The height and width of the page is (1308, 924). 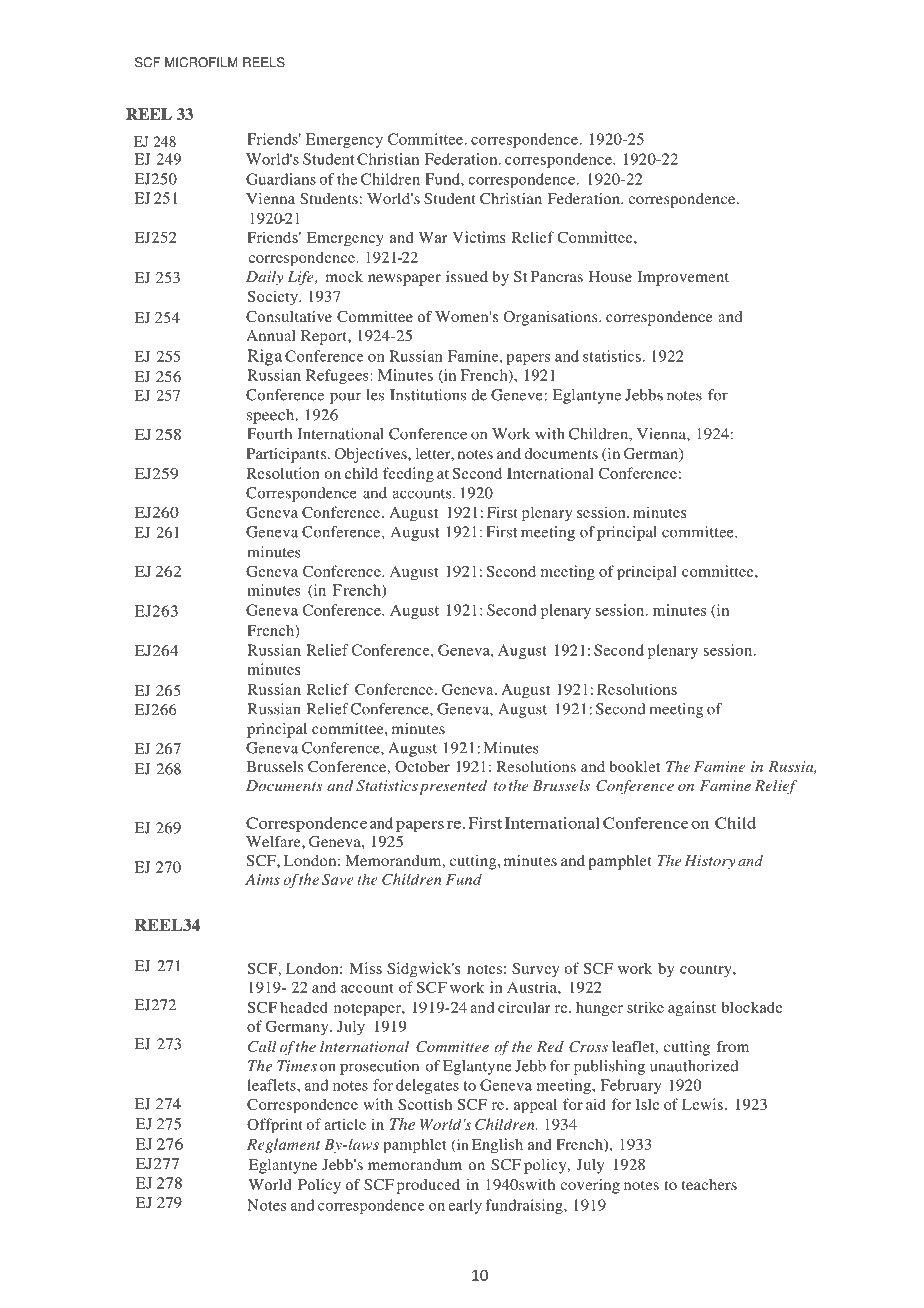 What do you see at coordinates (683, 278) in the page?
I see `Improvement` at bounding box center [683, 278].
